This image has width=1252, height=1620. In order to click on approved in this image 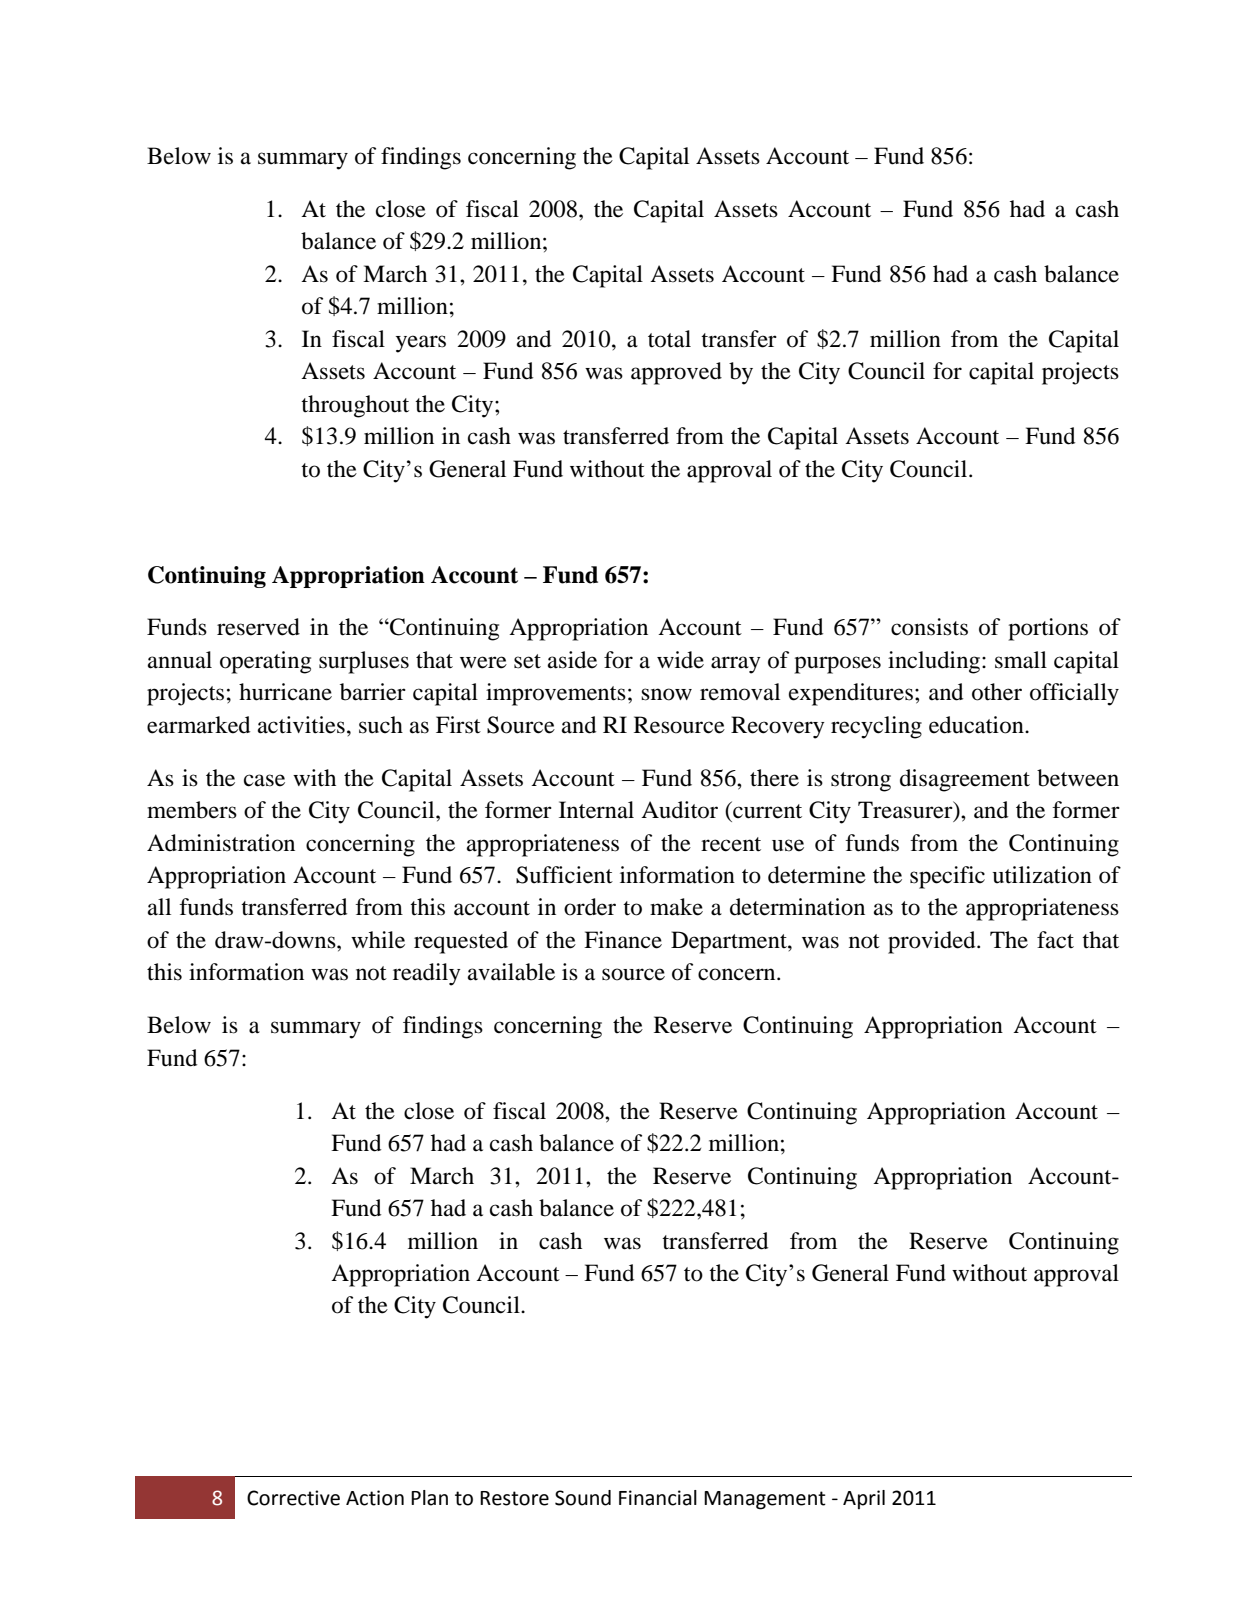, I will do `click(676, 373)`.
